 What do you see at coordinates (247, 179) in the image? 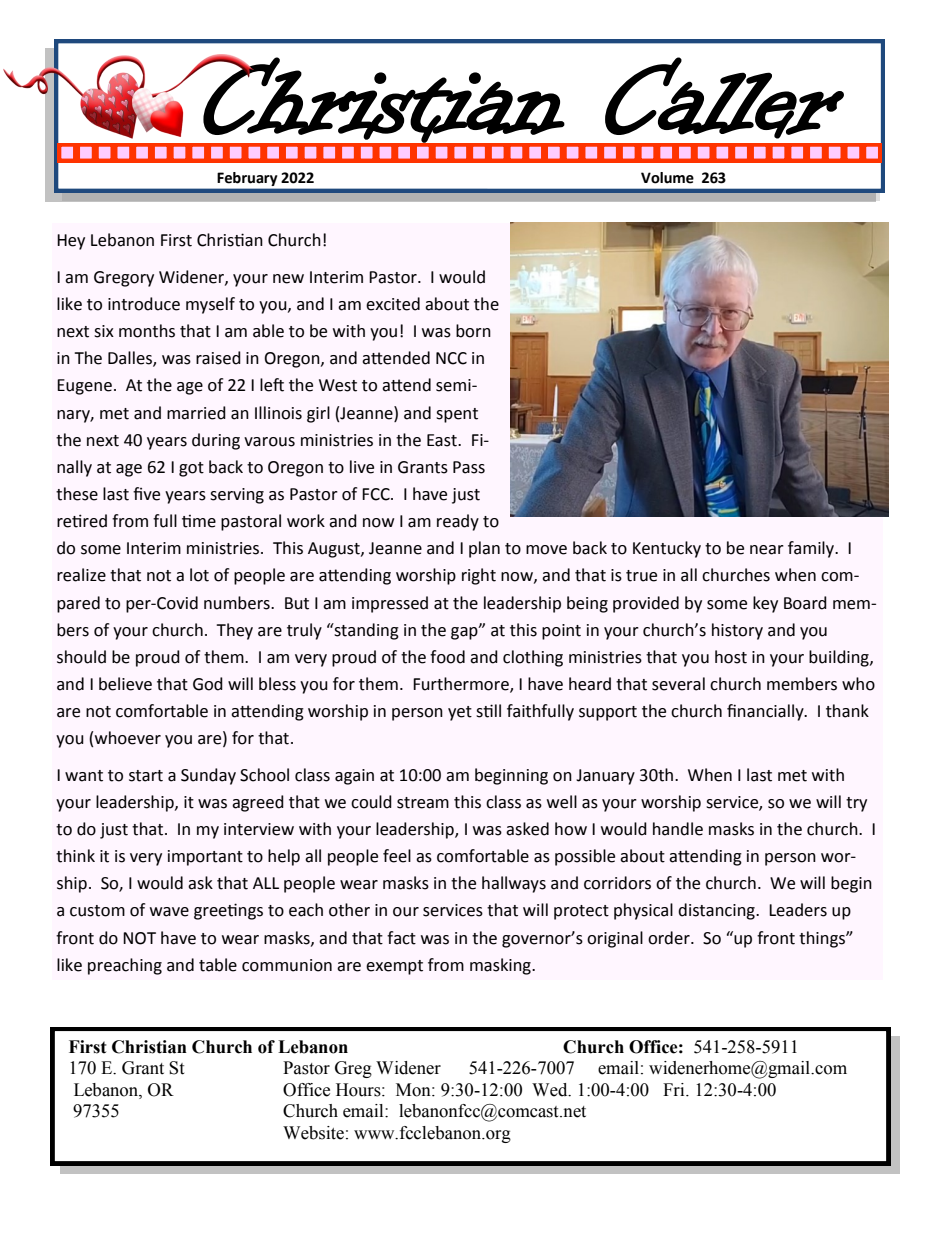
I see `February` at bounding box center [247, 179].
